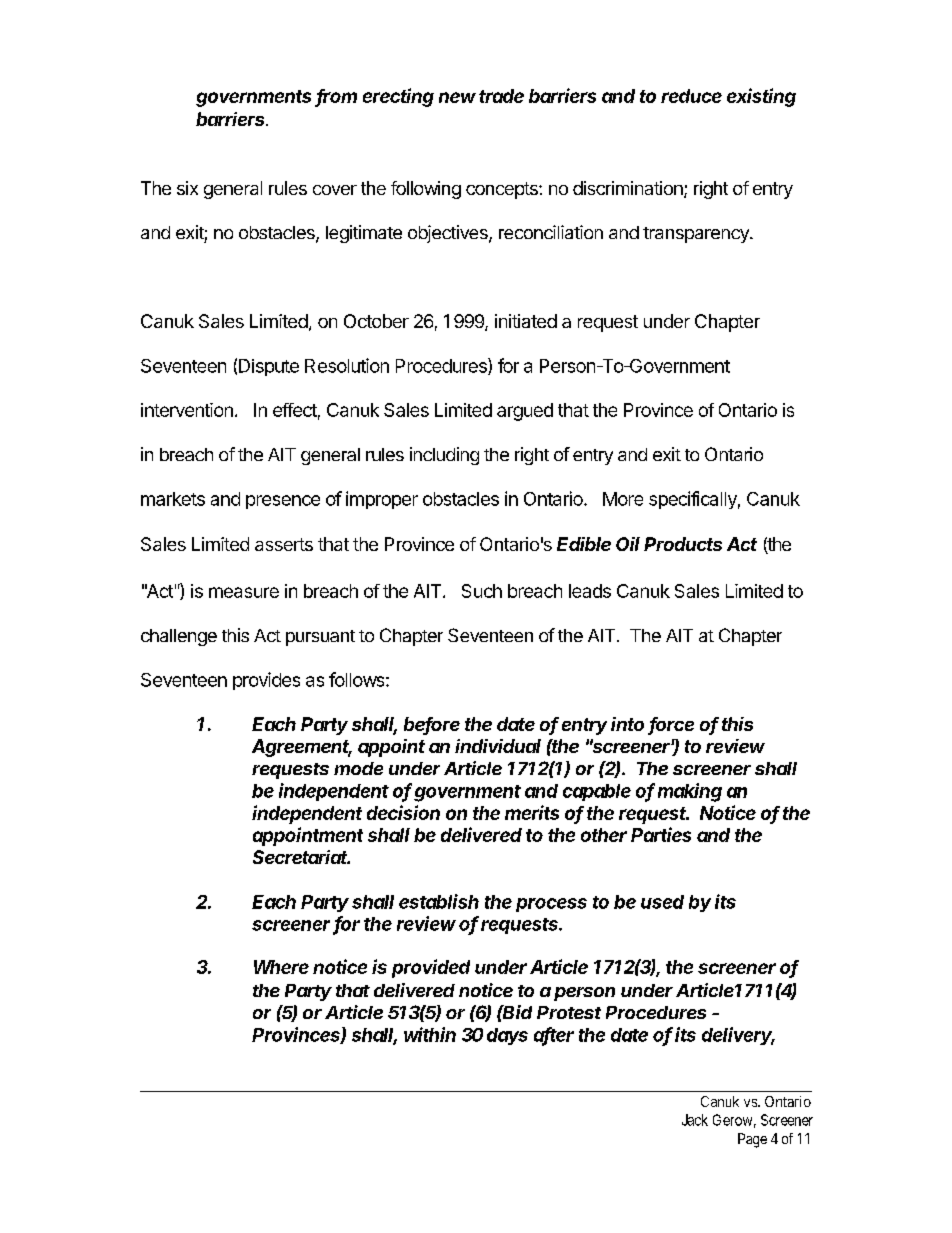  I want to click on Products, so click(683, 544).
